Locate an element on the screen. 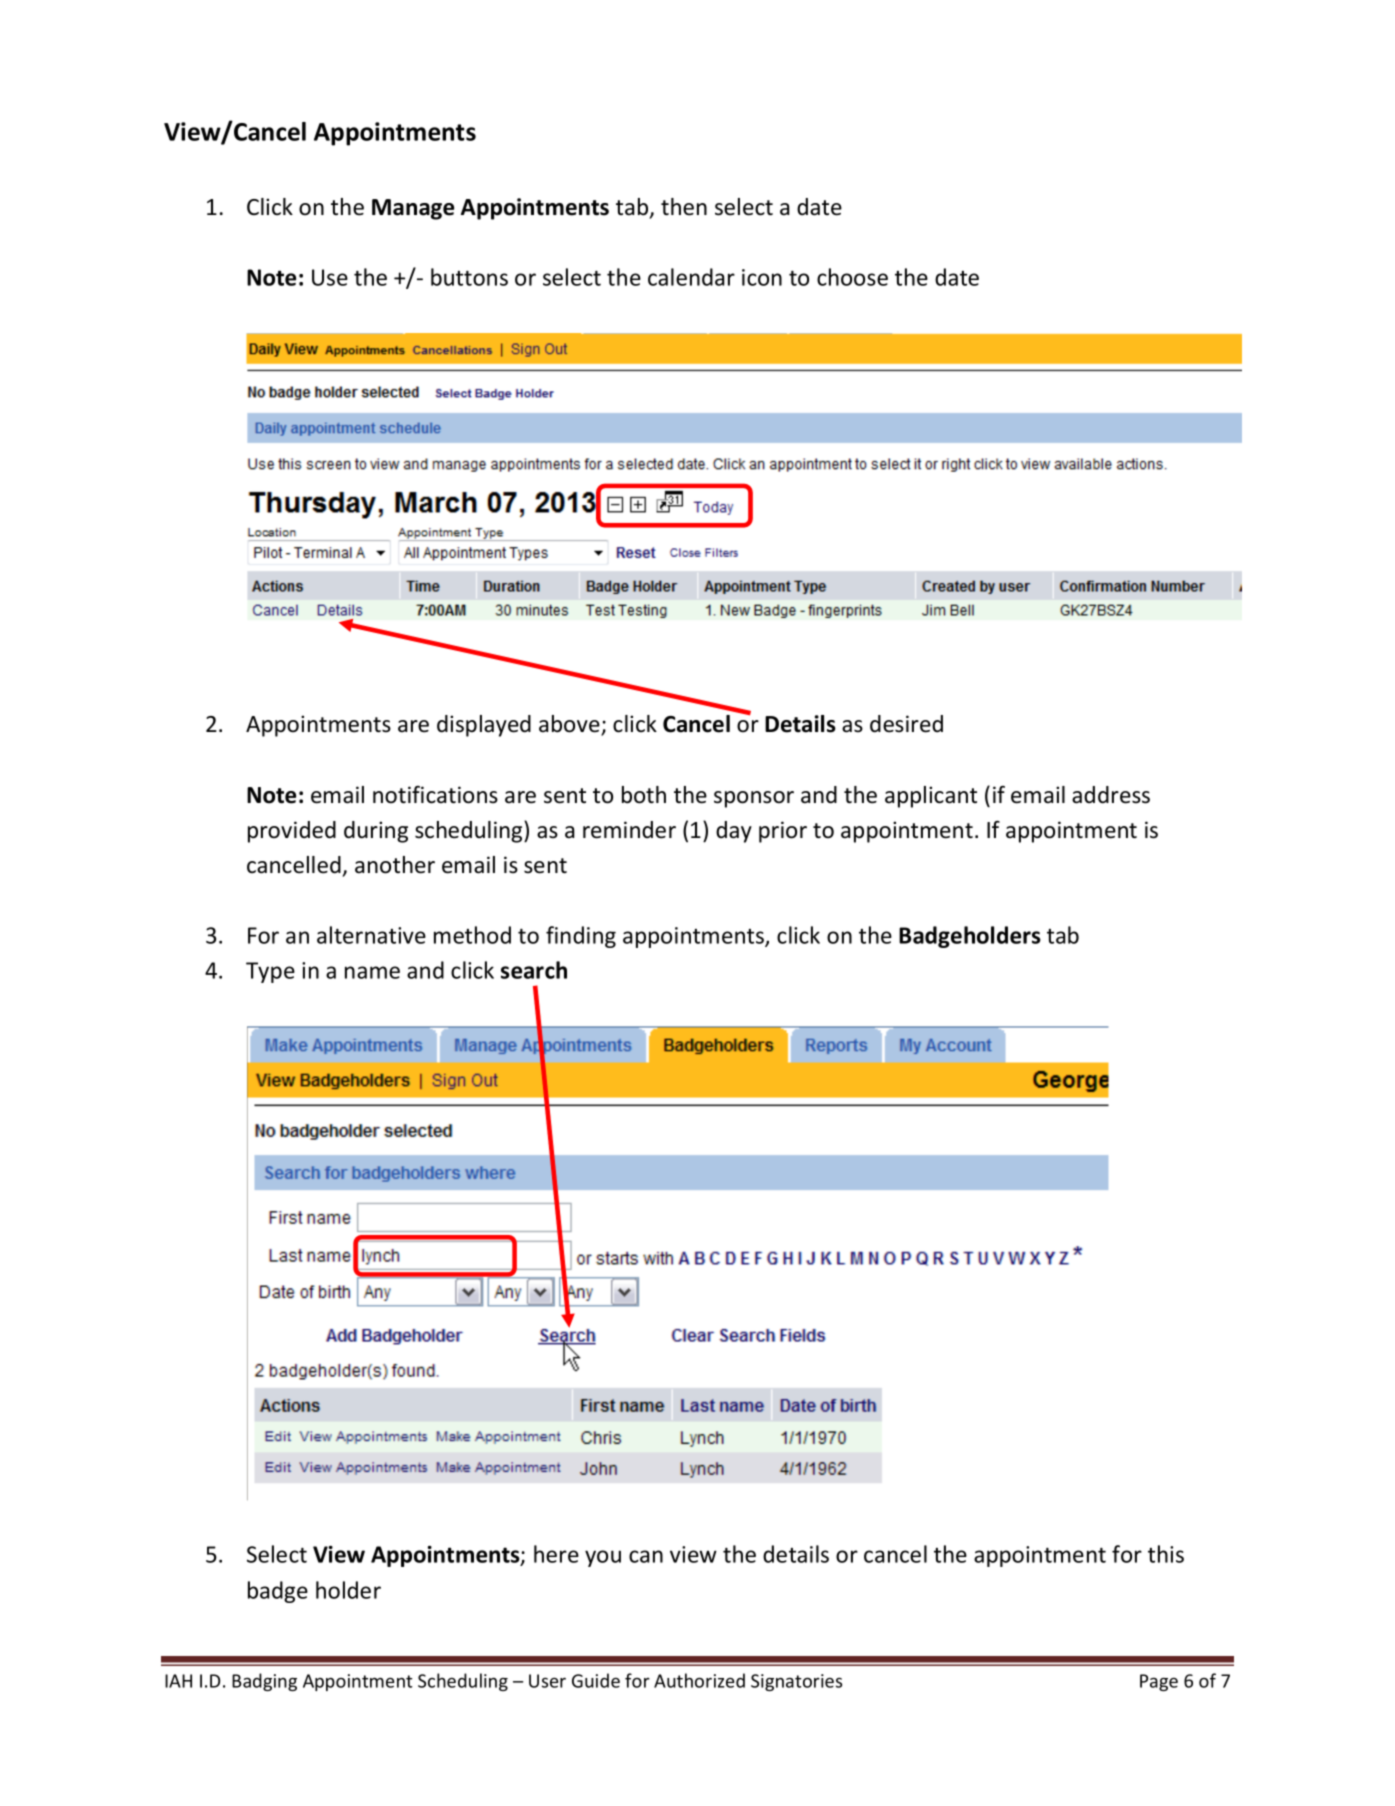 This screenshot has width=1395, height=1806. search is located at coordinates (534, 970).
